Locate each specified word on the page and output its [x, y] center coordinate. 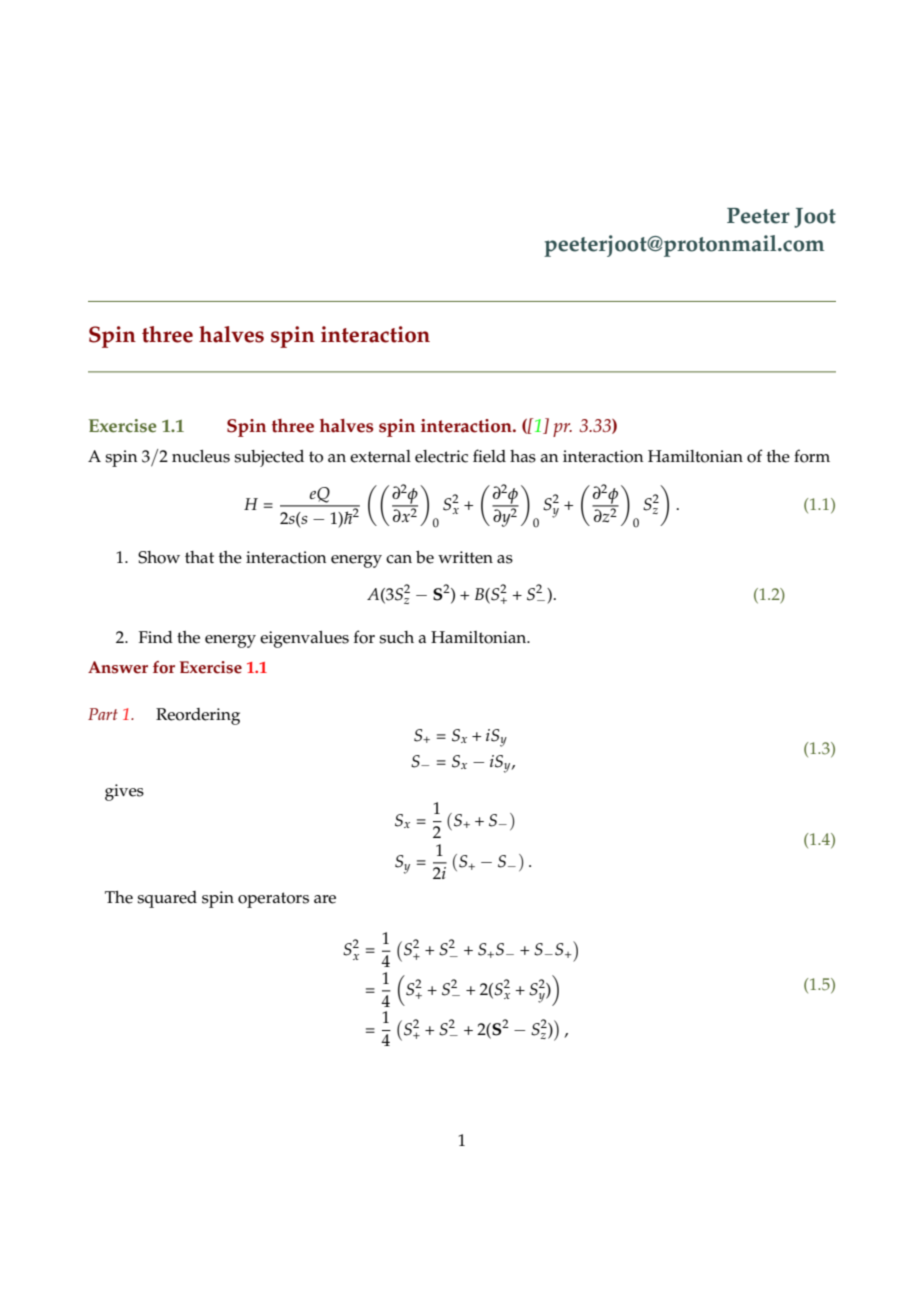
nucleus [201, 456]
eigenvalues [304, 639]
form [812, 456]
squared [167, 899]
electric [441, 456]
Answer [118, 667]
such [396, 637]
